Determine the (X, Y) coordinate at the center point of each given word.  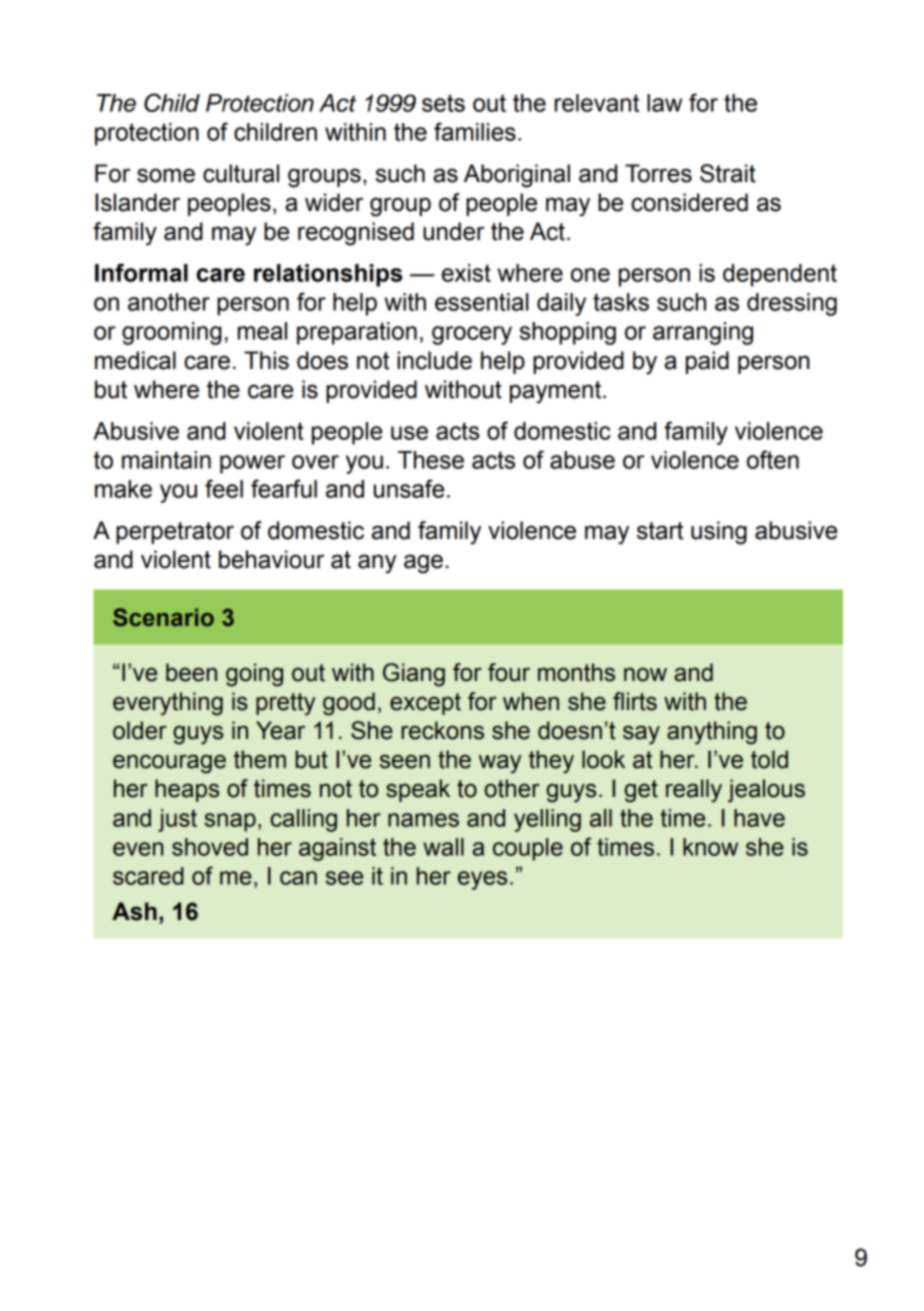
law (664, 103)
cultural (241, 173)
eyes (482, 880)
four (509, 672)
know (710, 847)
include (434, 360)
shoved (210, 847)
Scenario (163, 617)
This (266, 360)
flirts (635, 701)
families (475, 131)
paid (707, 362)
